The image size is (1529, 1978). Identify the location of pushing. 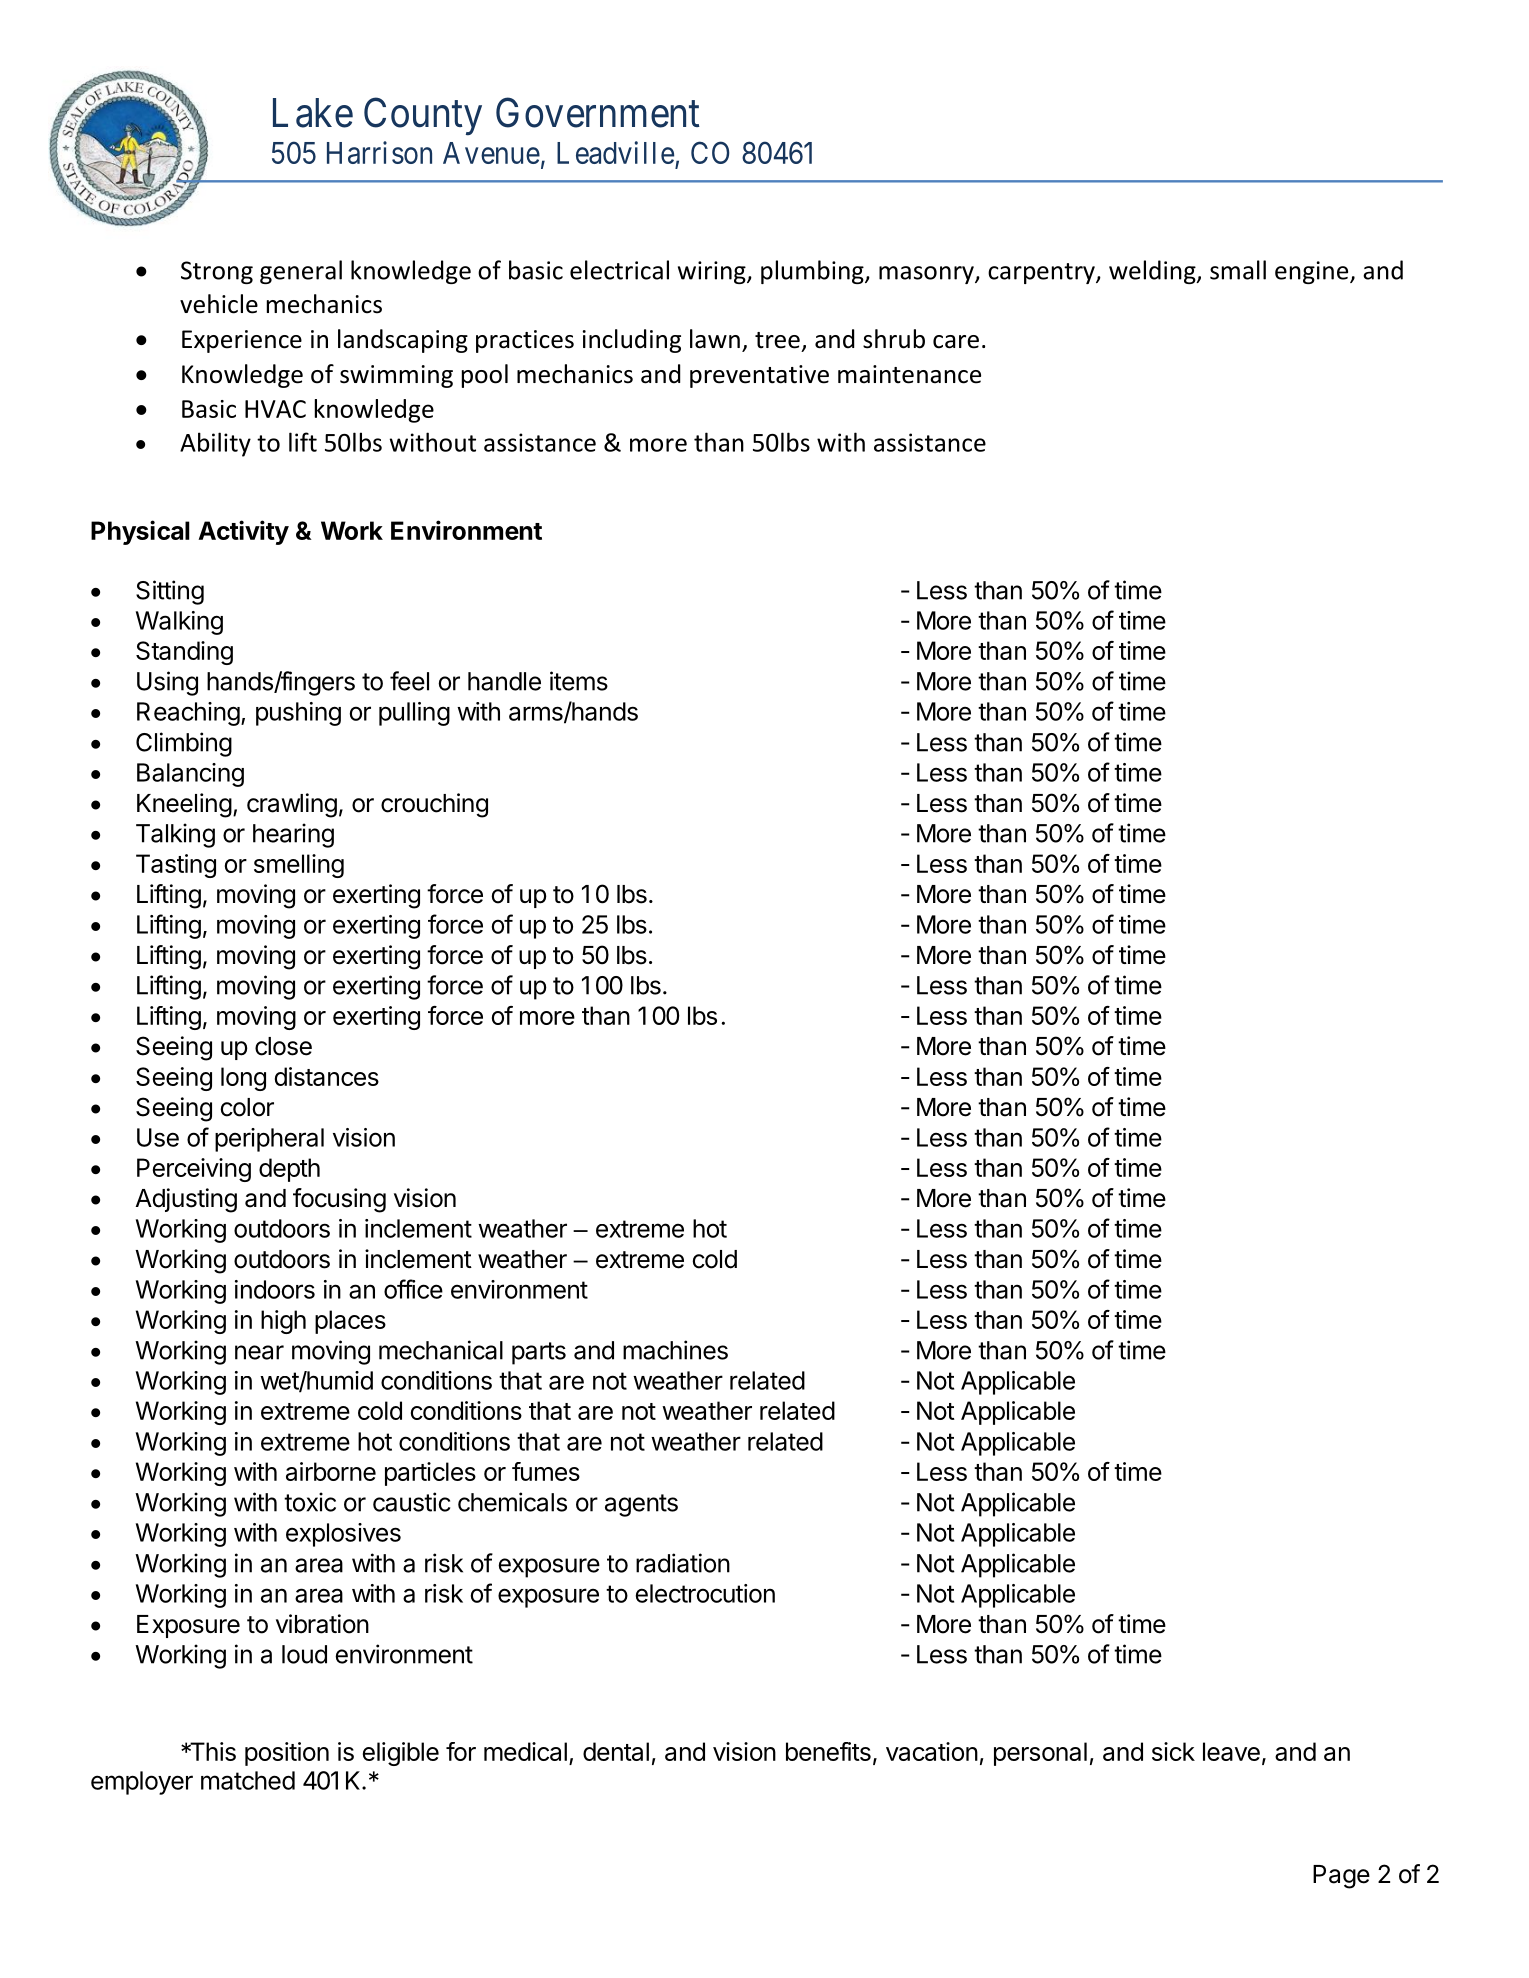
(298, 714).
